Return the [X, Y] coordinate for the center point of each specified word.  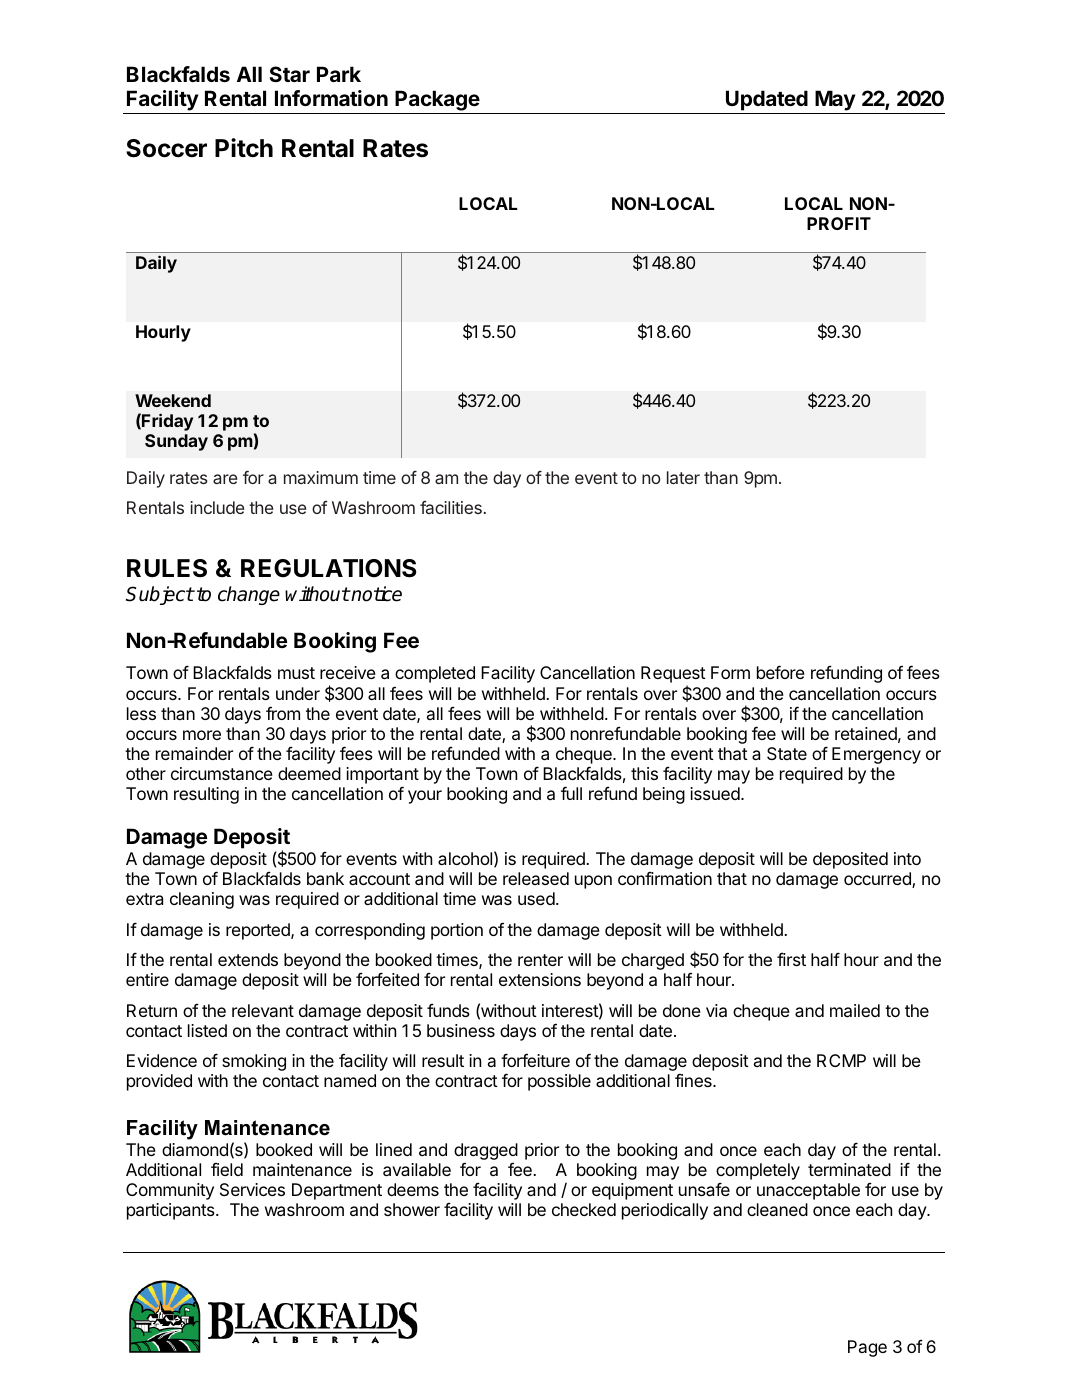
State [787, 753]
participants [172, 1211]
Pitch [244, 148]
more [202, 735]
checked [584, 1209]
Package [437, 102]
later [683, 477]
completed [435, 674]
